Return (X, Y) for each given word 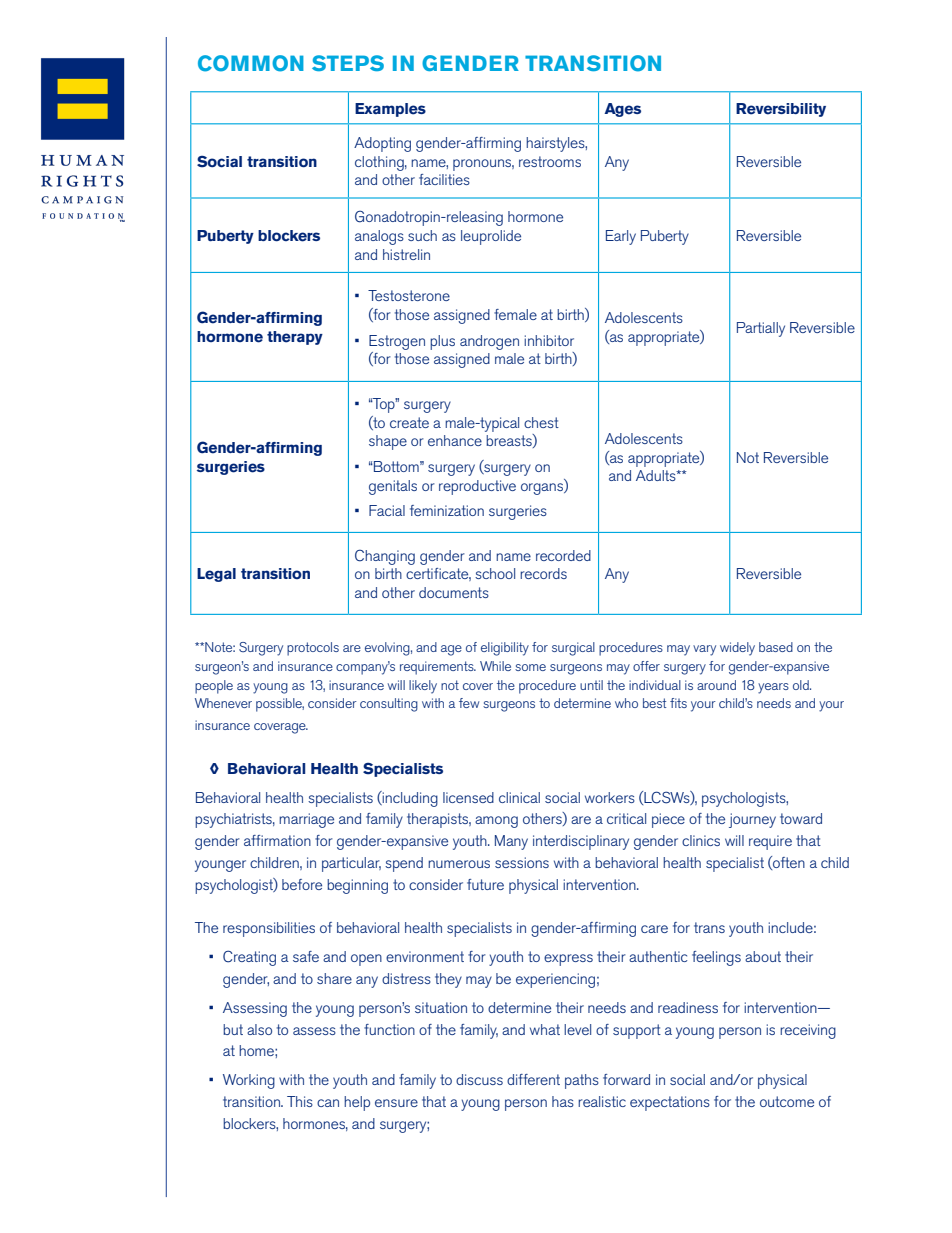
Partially (761, 329)
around (716, 685)
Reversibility (781, 110)
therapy (295, 338)
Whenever (223, 703)
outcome (787, 1101)
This (300, 1101)
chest (541, 422)
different (533, 1079)
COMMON (251, 63)
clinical (519, 797)
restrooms (550, 161)
